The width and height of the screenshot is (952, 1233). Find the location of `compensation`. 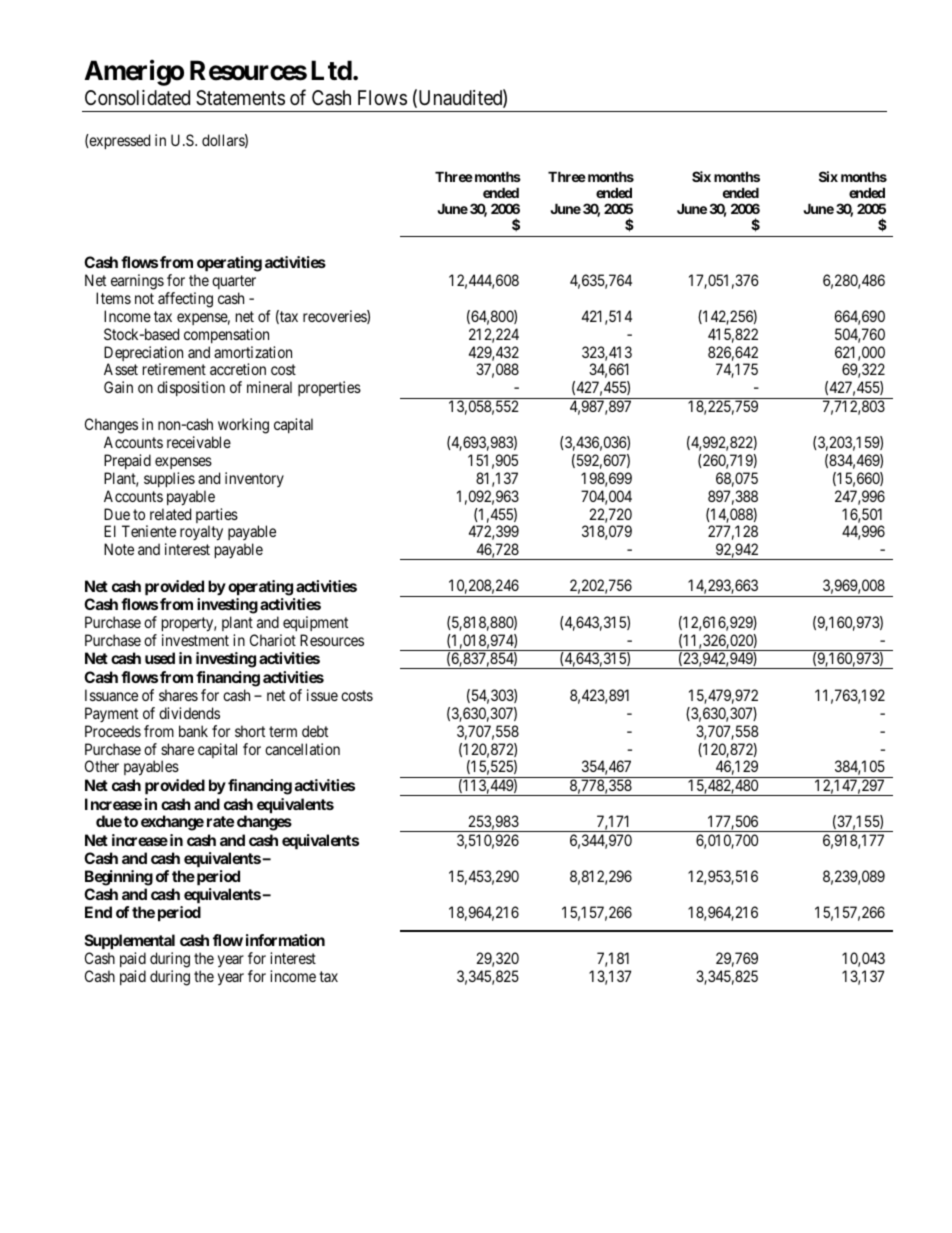

compensation is located at coordinates (226, 335).
